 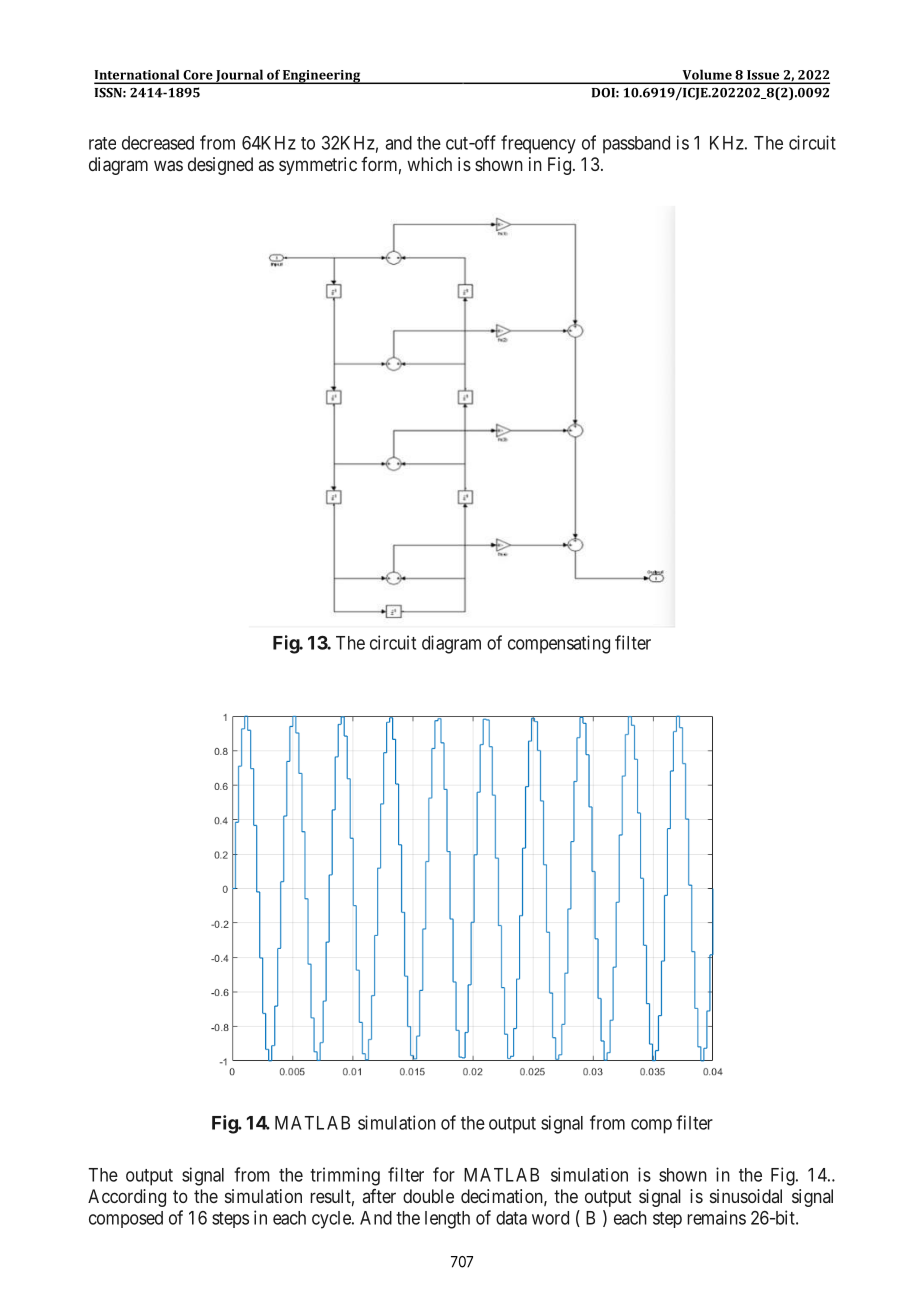 What do you see at coordinates (158, 143) in the screenshot?
I see `decreased` at bounding box center [158, 143].
